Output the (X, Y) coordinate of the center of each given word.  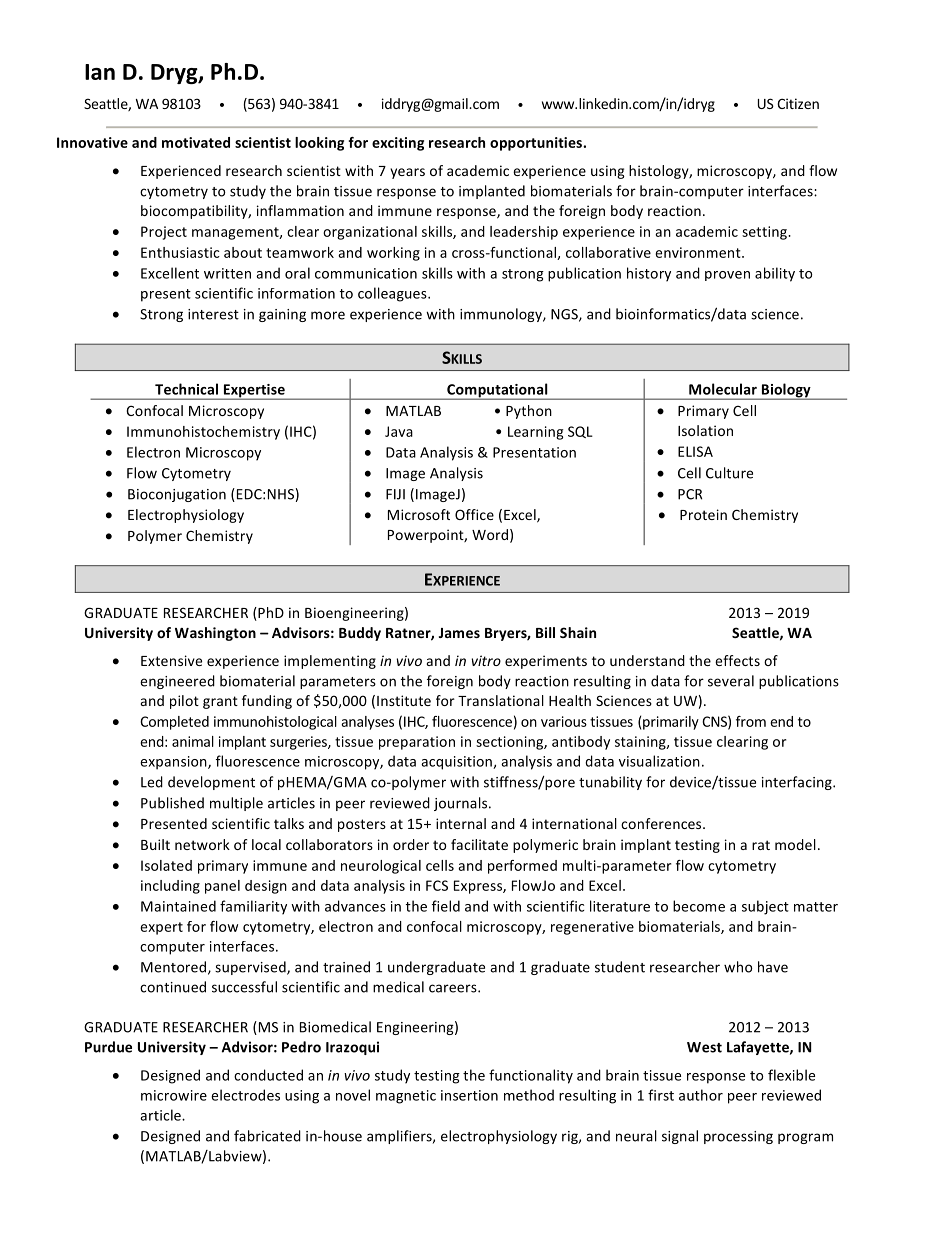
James (459, 633)
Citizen (798, 103)
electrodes (245, 1095)
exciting (398, 144)
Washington (215, 634)
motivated (196, 142)
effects (737, 660)
